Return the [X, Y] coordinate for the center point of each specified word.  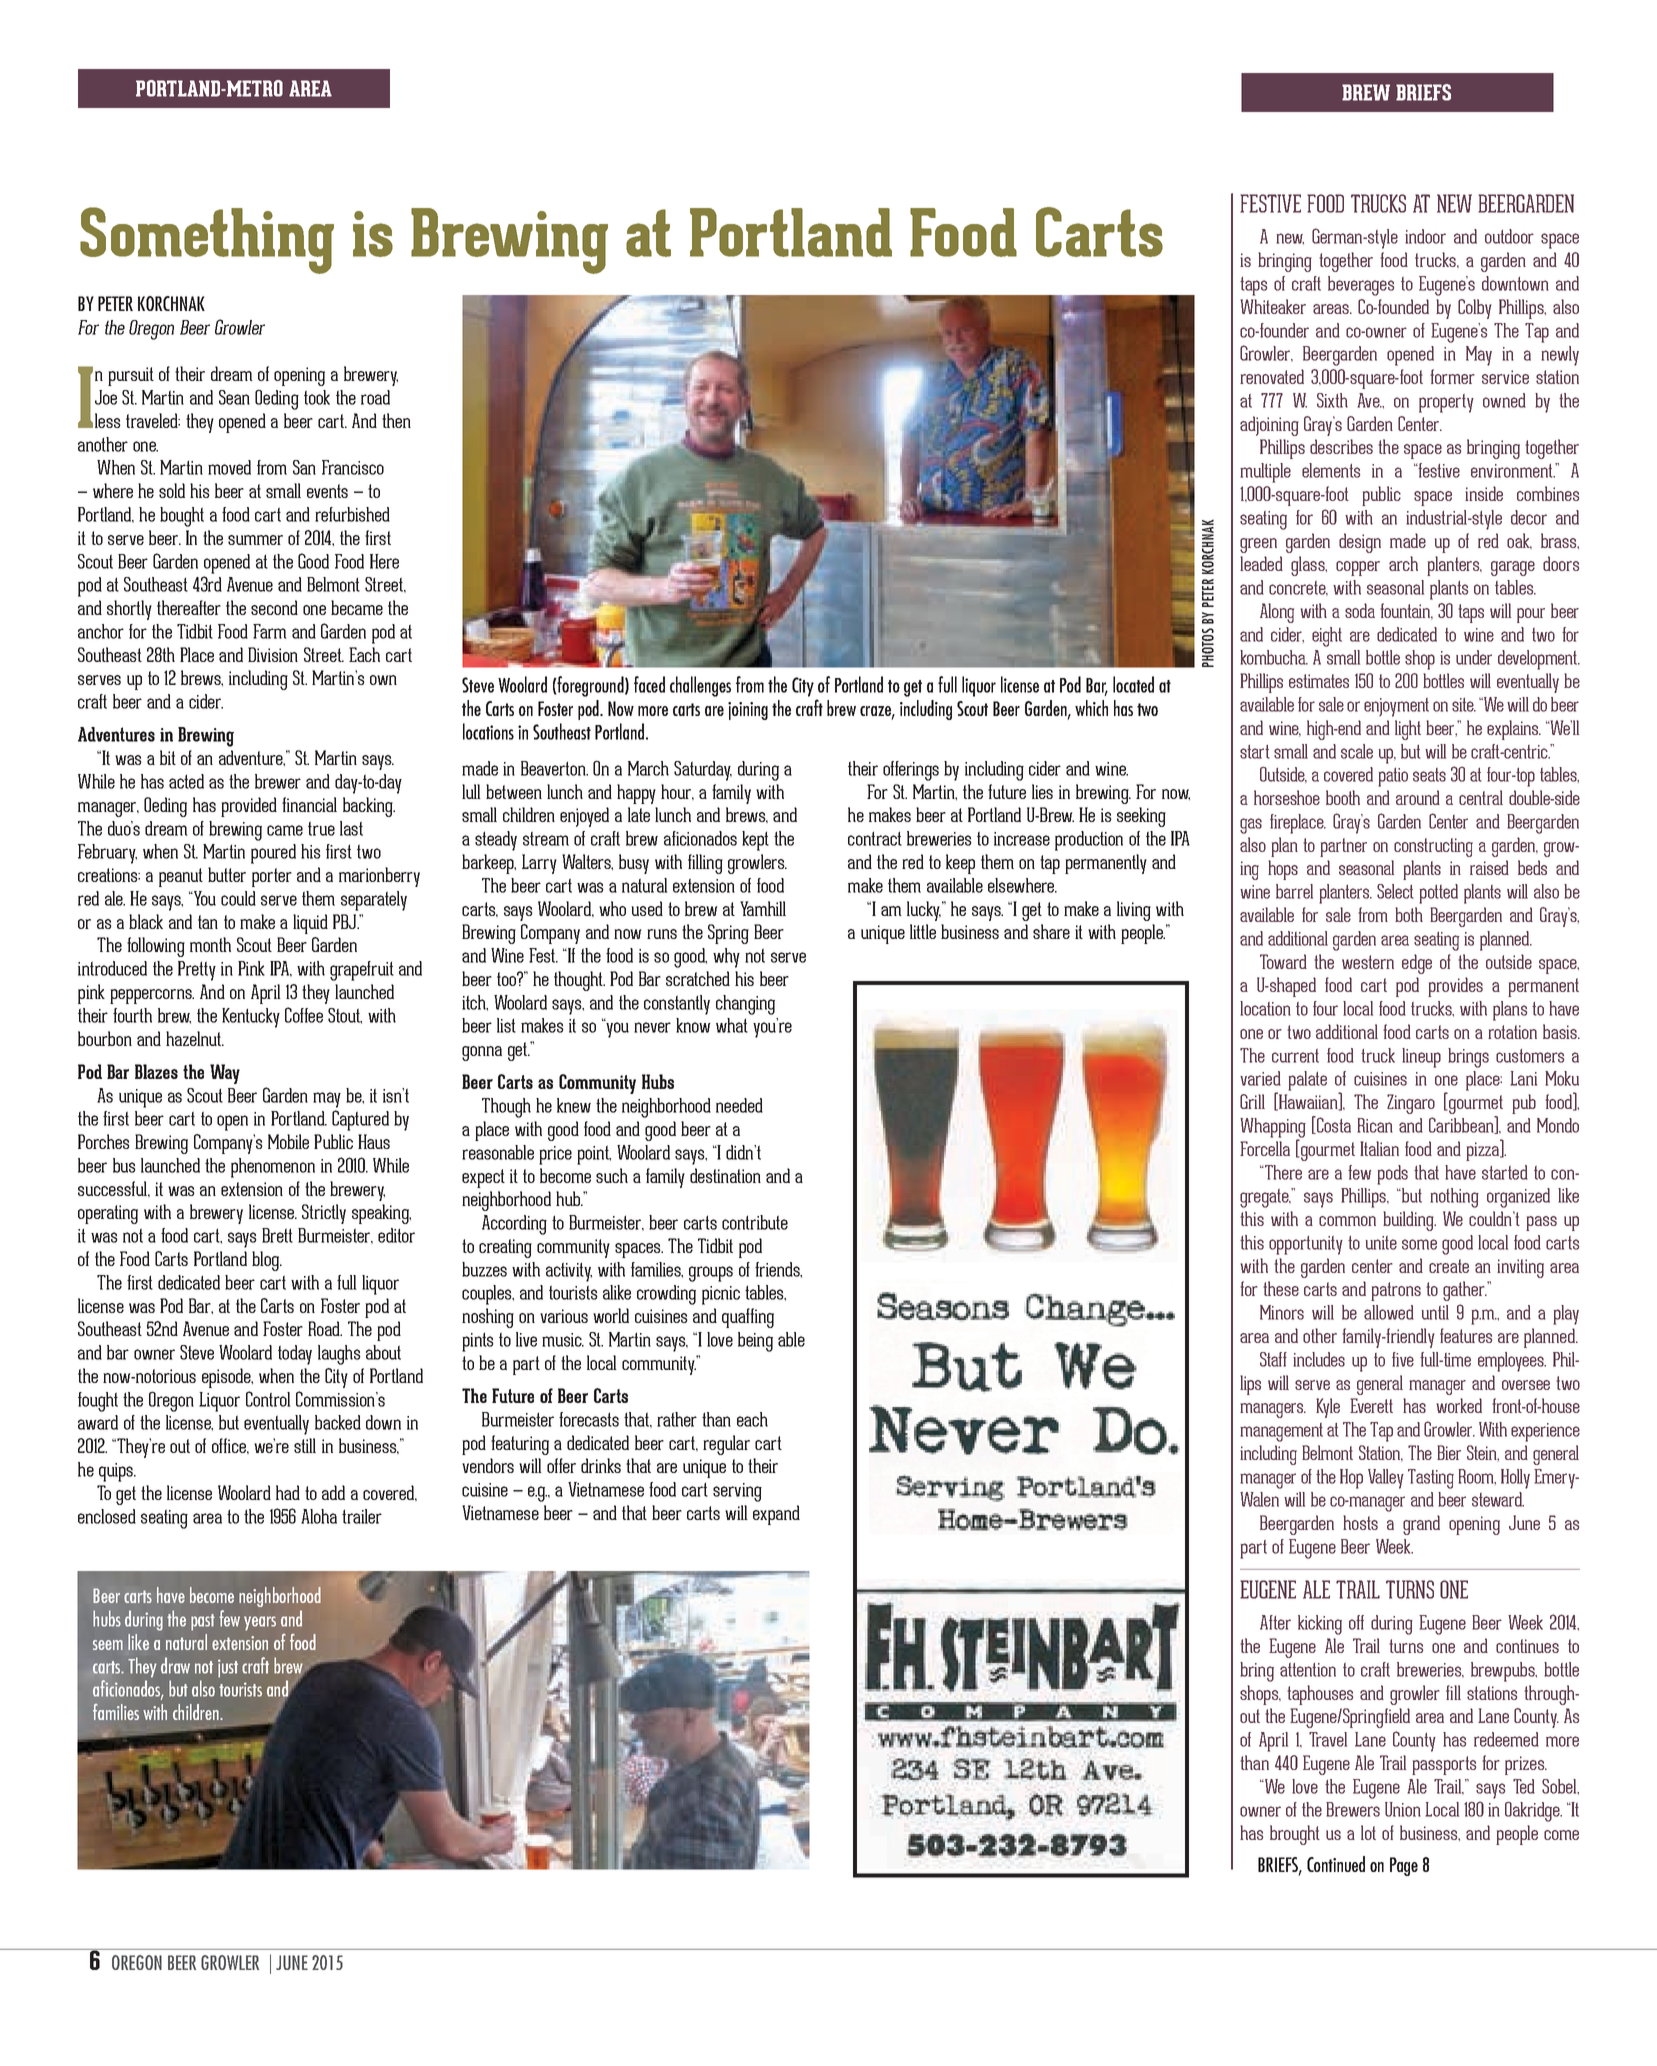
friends [778, 1270]
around [1418, 797]
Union [1403, 1809]
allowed [1389, 1312]
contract [875, 838]
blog [267, 1261]
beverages [1361, 286]
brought [1295, 1835]
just [228, 1668]
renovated [1272, 376]
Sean [234, 397]
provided [249, 807]
